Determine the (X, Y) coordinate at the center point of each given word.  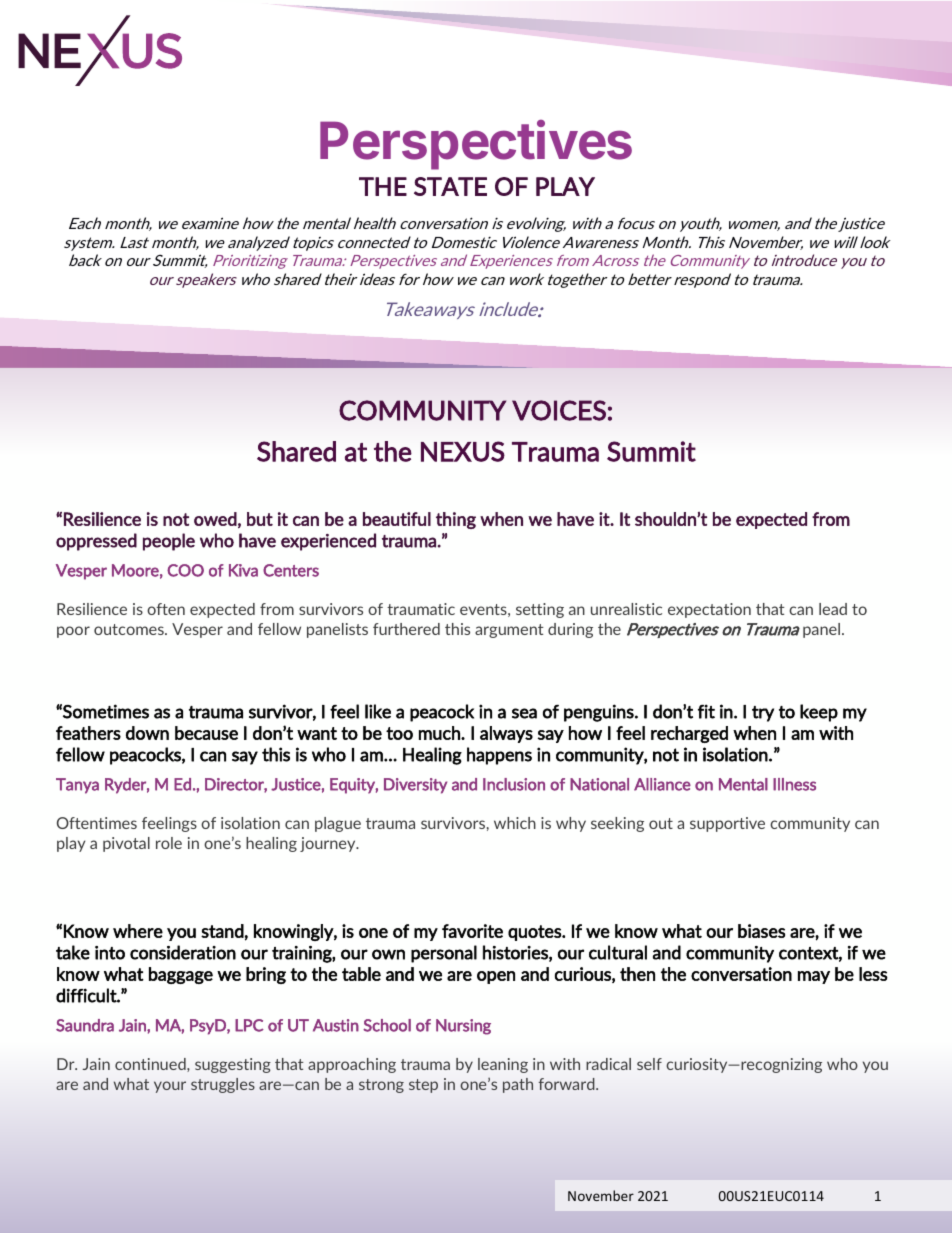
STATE (450, 186)
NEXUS (463, 451)
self (649, 1064)
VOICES (559, 410)
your (170, 1087)
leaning (503, 1065)
